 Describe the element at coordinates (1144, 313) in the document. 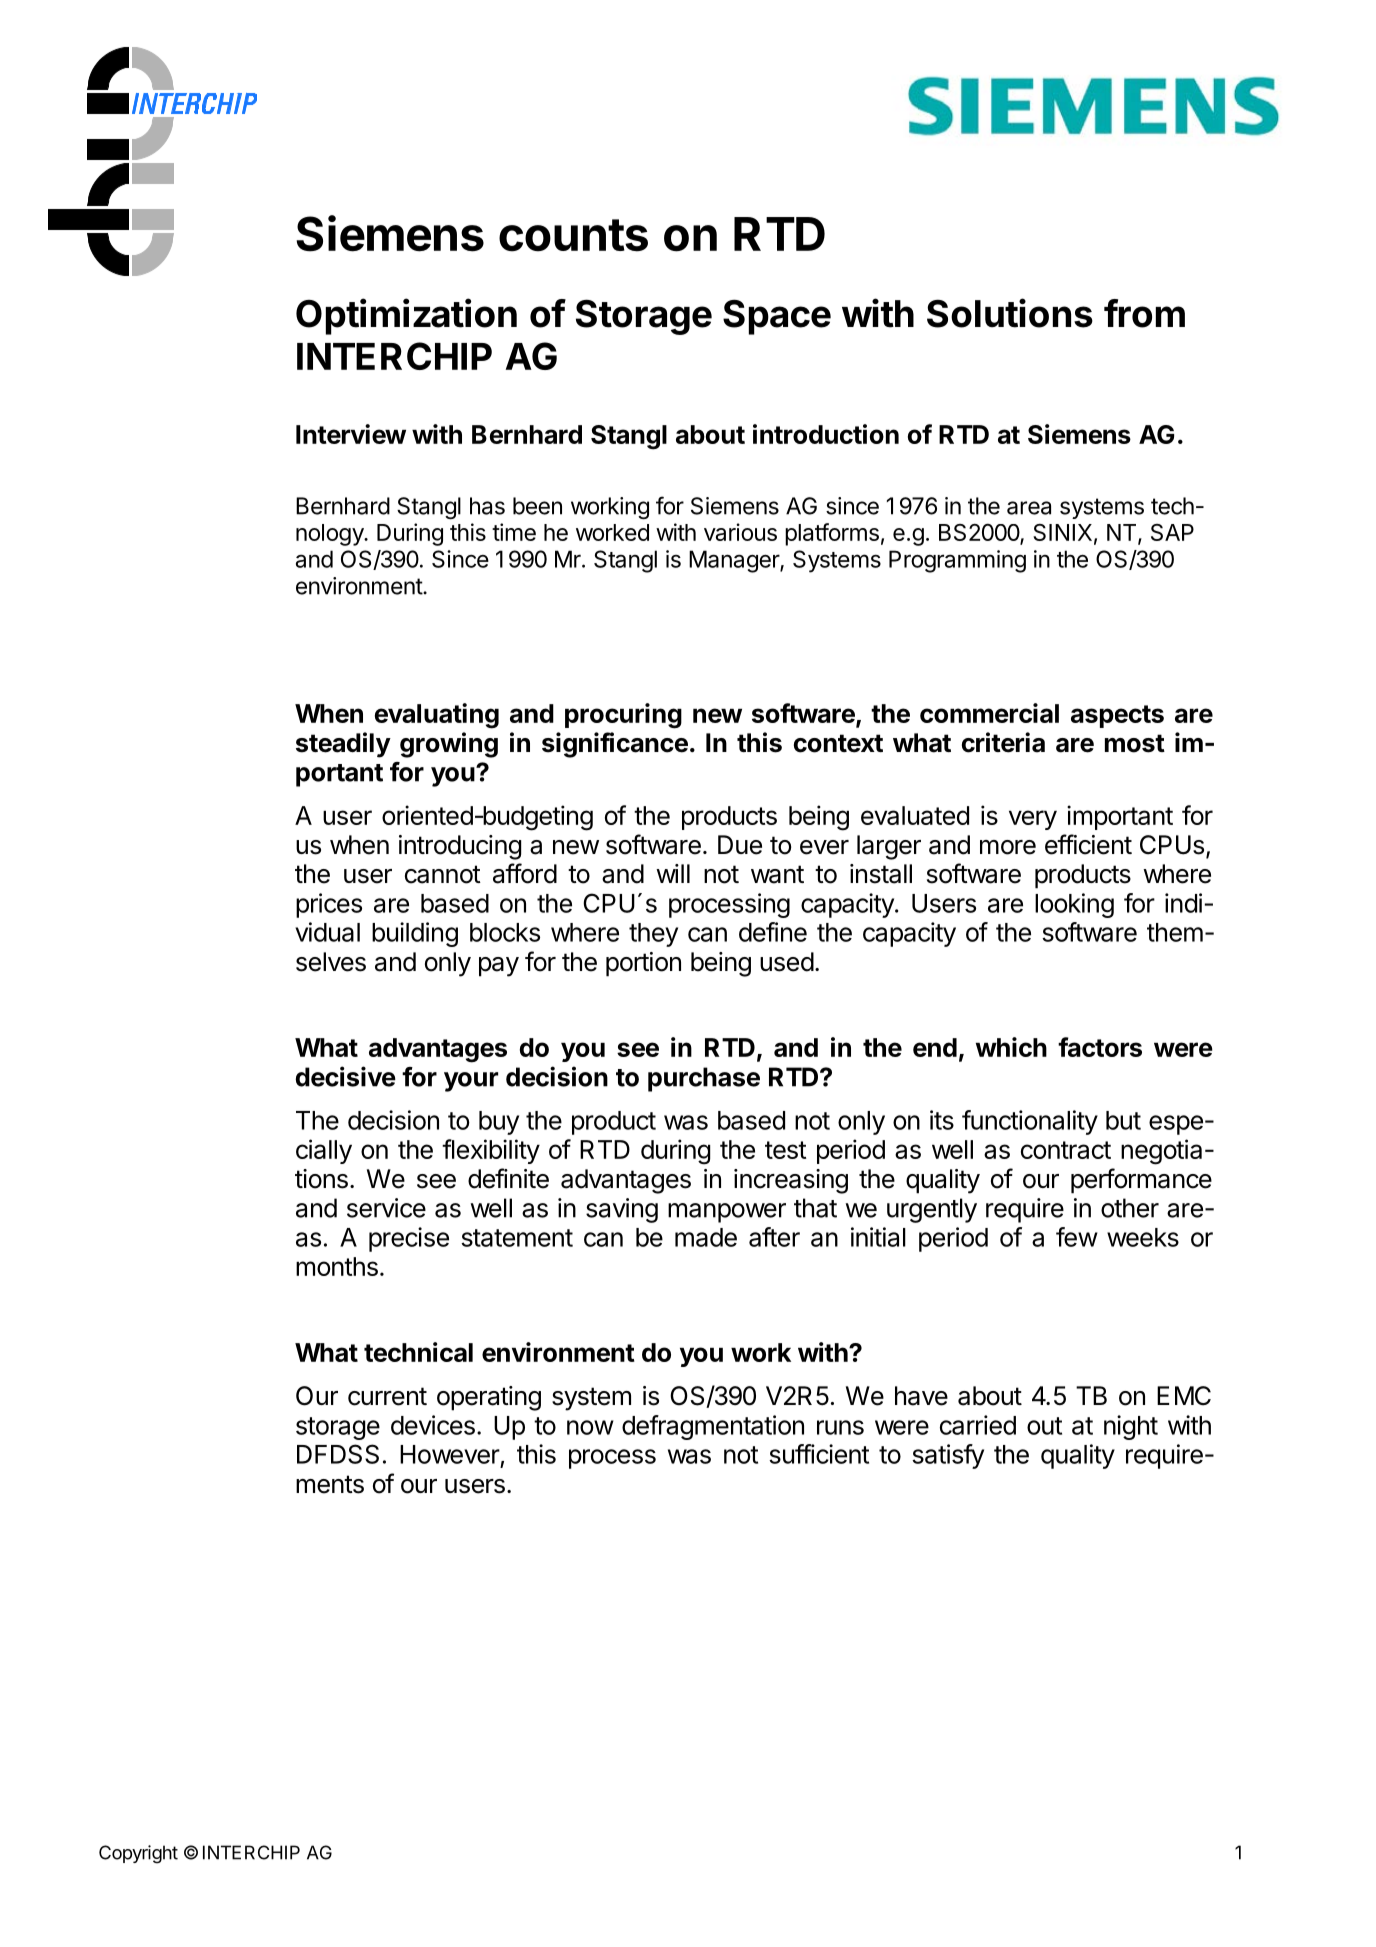

I see `from` at that location.
